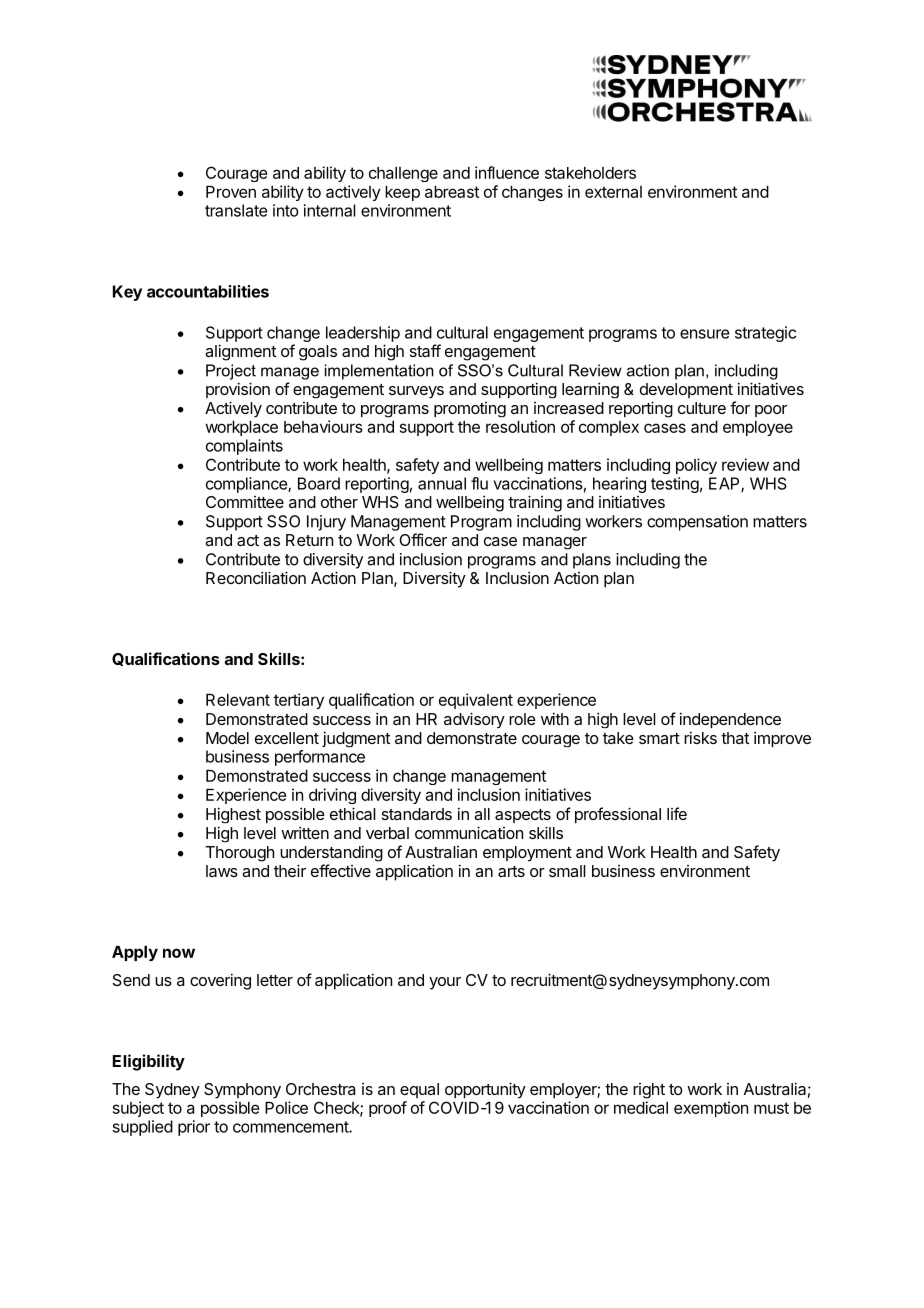 The width and height of the screenshot is (924, 1308). What do you see at coordinates (452, 192) in the screenshot?
I see `abreast` at bounding box center [452, 192].
